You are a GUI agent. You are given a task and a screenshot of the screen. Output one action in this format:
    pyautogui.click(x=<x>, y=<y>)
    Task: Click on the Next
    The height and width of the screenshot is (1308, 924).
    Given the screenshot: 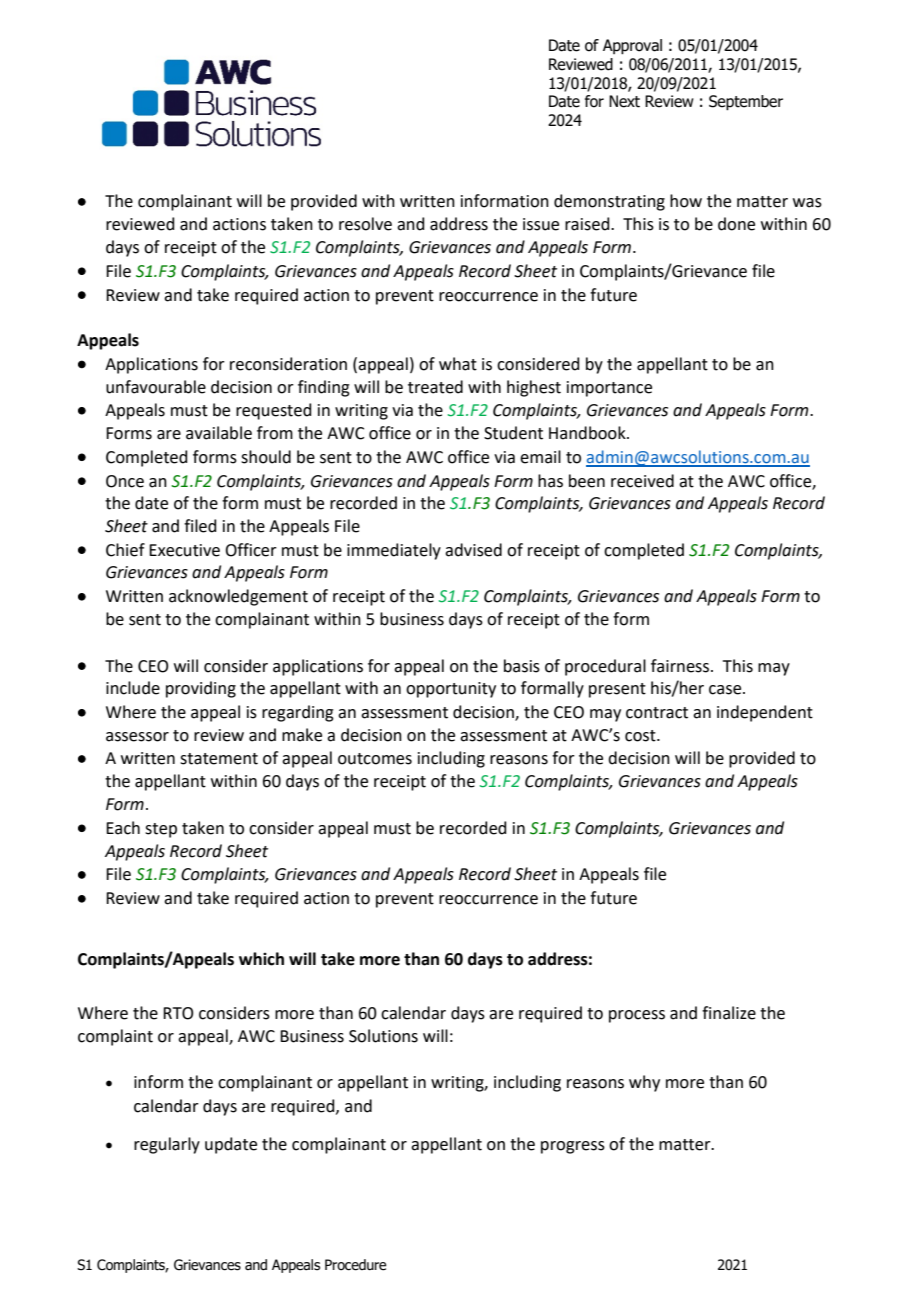 What is the action you would take?
    pyautogui.click(x=624, y=101)
